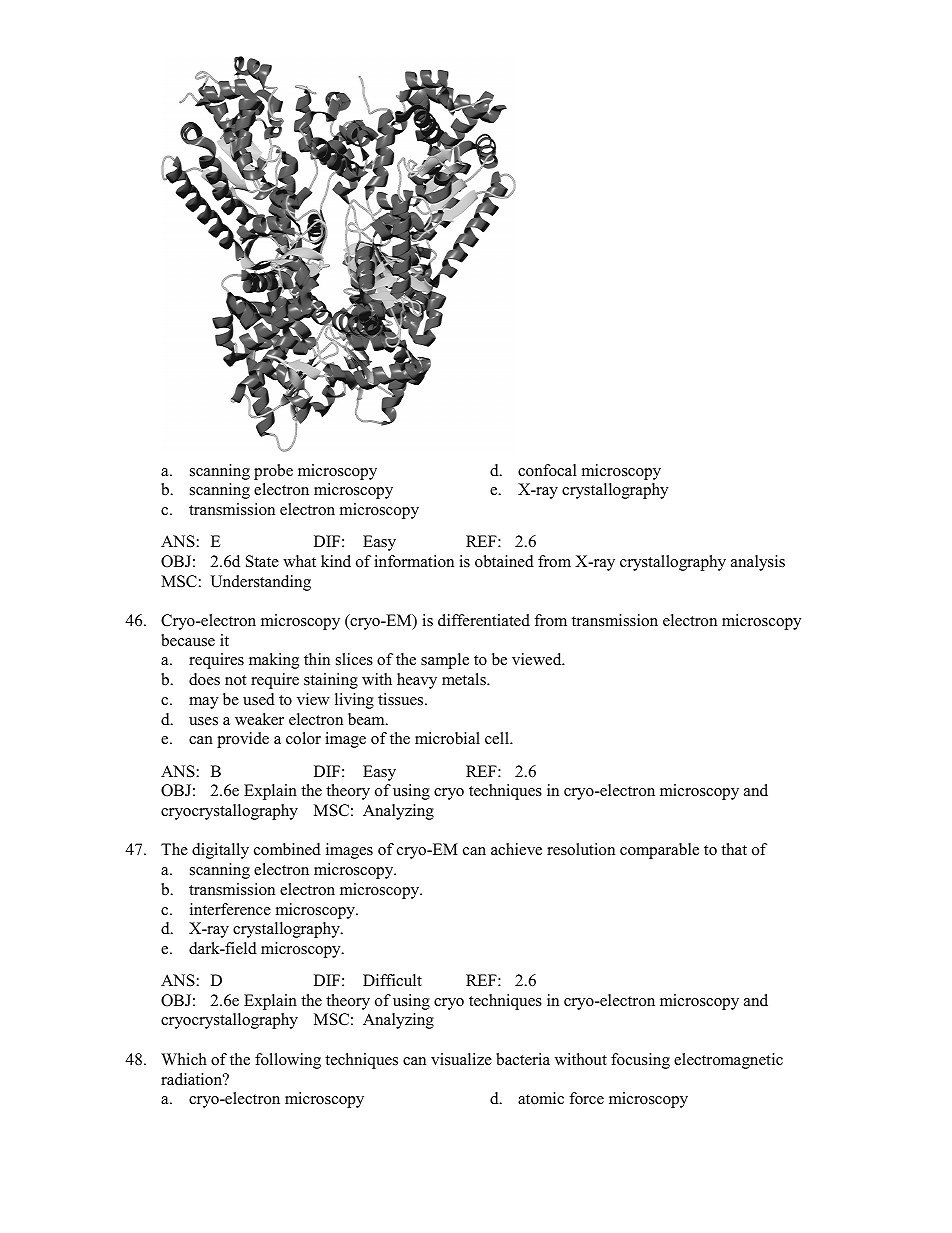  I want to click on comparable, so click(659, 851).
